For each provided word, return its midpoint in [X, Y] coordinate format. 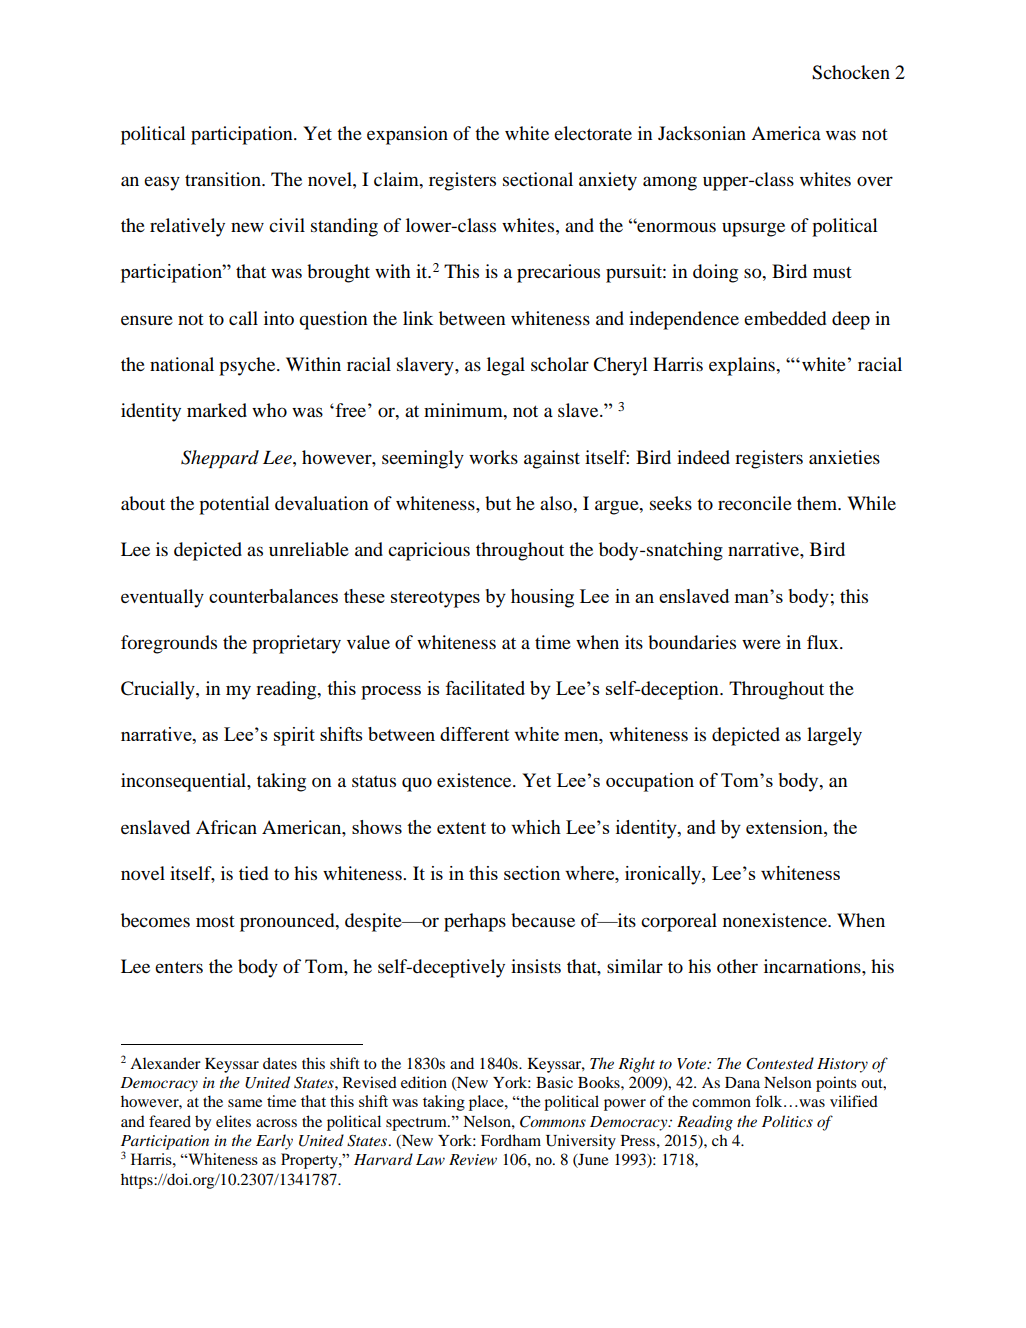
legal [506, 366]
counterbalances [273, 596]
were [761, 644]
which [536, 827]
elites [233, 1121]
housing [542, 598]
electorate [593, 133]
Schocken [851, 72]
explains [743, 366]
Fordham [511, 1140]
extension [785, 828]
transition [224, 179]
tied [253, 873]
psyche [248, 366]
